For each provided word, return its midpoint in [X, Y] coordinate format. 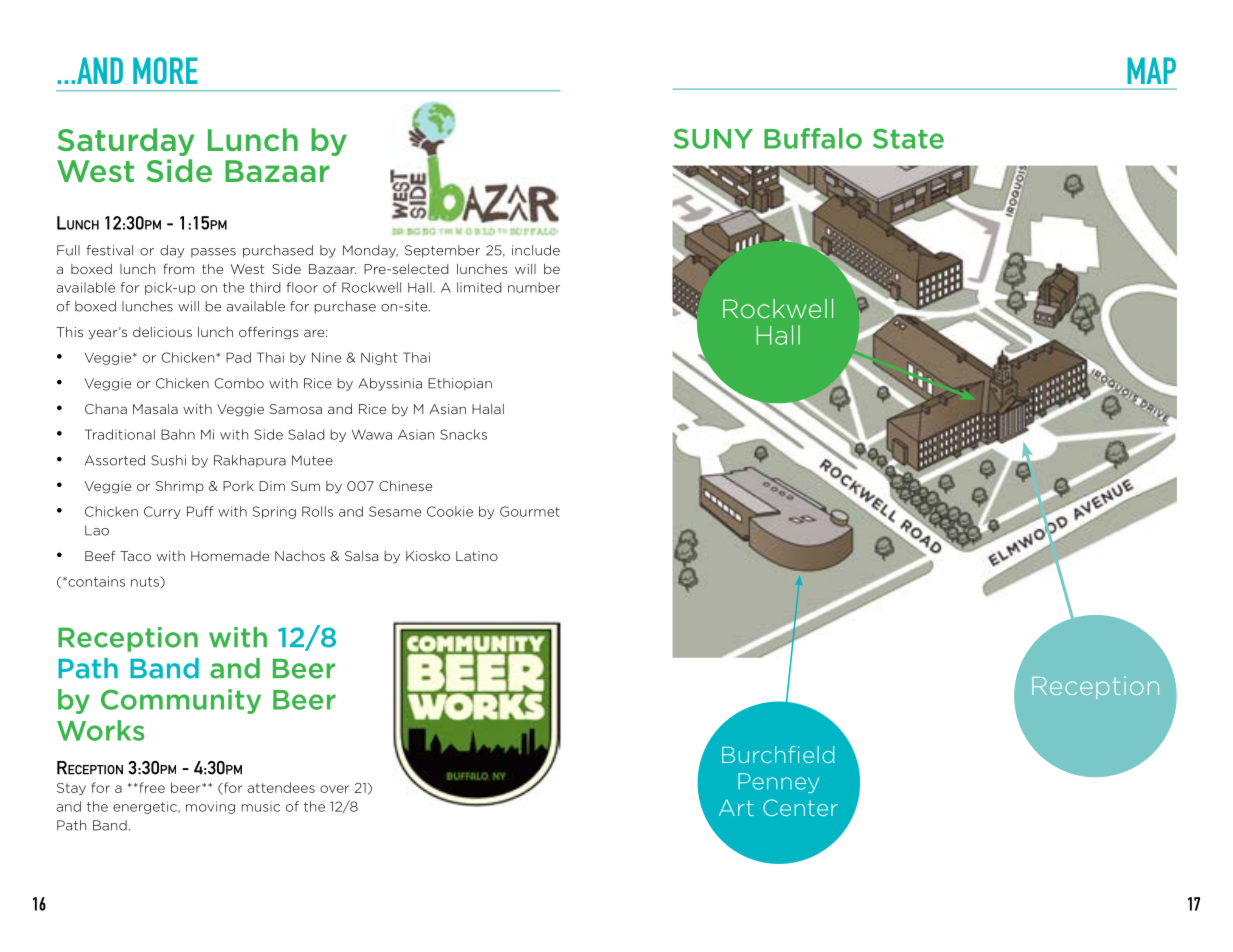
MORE [165, 70]
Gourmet [530, 511]
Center [800, 807]
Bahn [178, 434]
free [151, 787]
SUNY [713, 138]
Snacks [463, 434]
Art [736, 807]
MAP [1151, 70]
